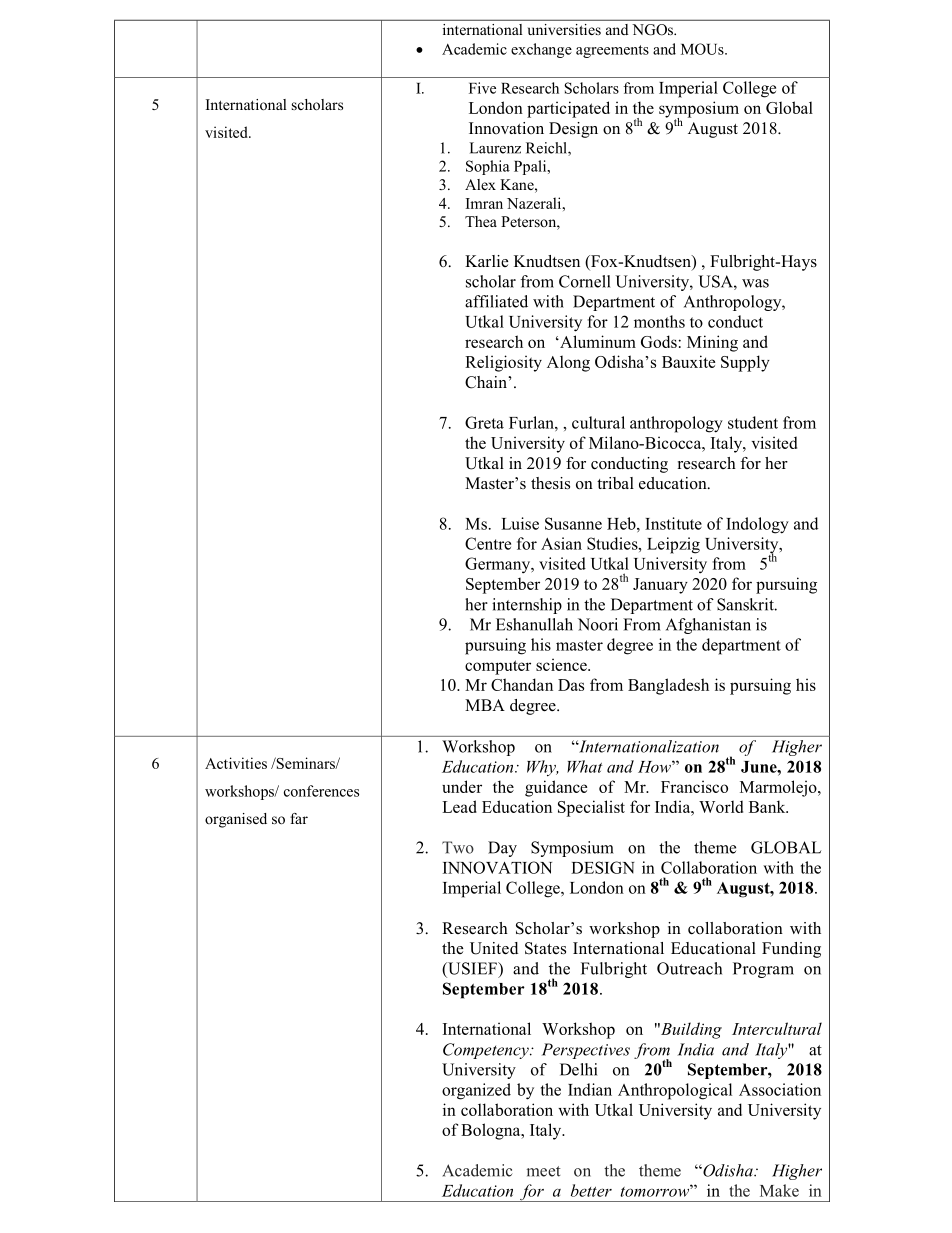 The height and width of the screenshot is (1233, 952). I want to click on Make, so click(779, 1190).
